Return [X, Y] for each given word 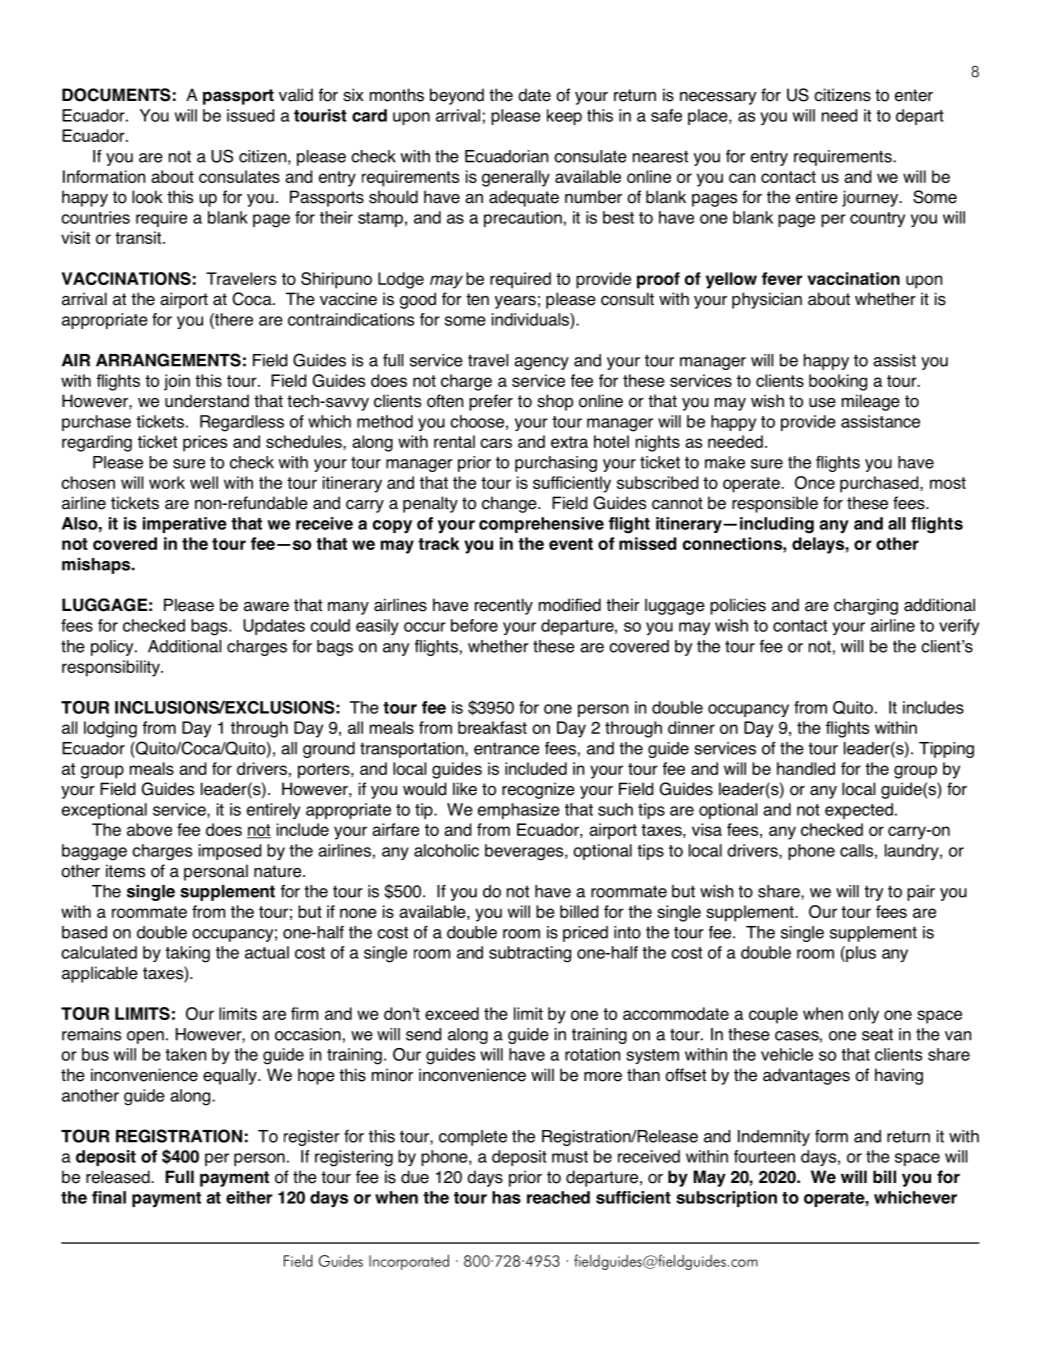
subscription [726, 1199]
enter [914, 95]
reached [558, 1197]
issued [250, 115]
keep [564, 117]
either [249, 1197]
